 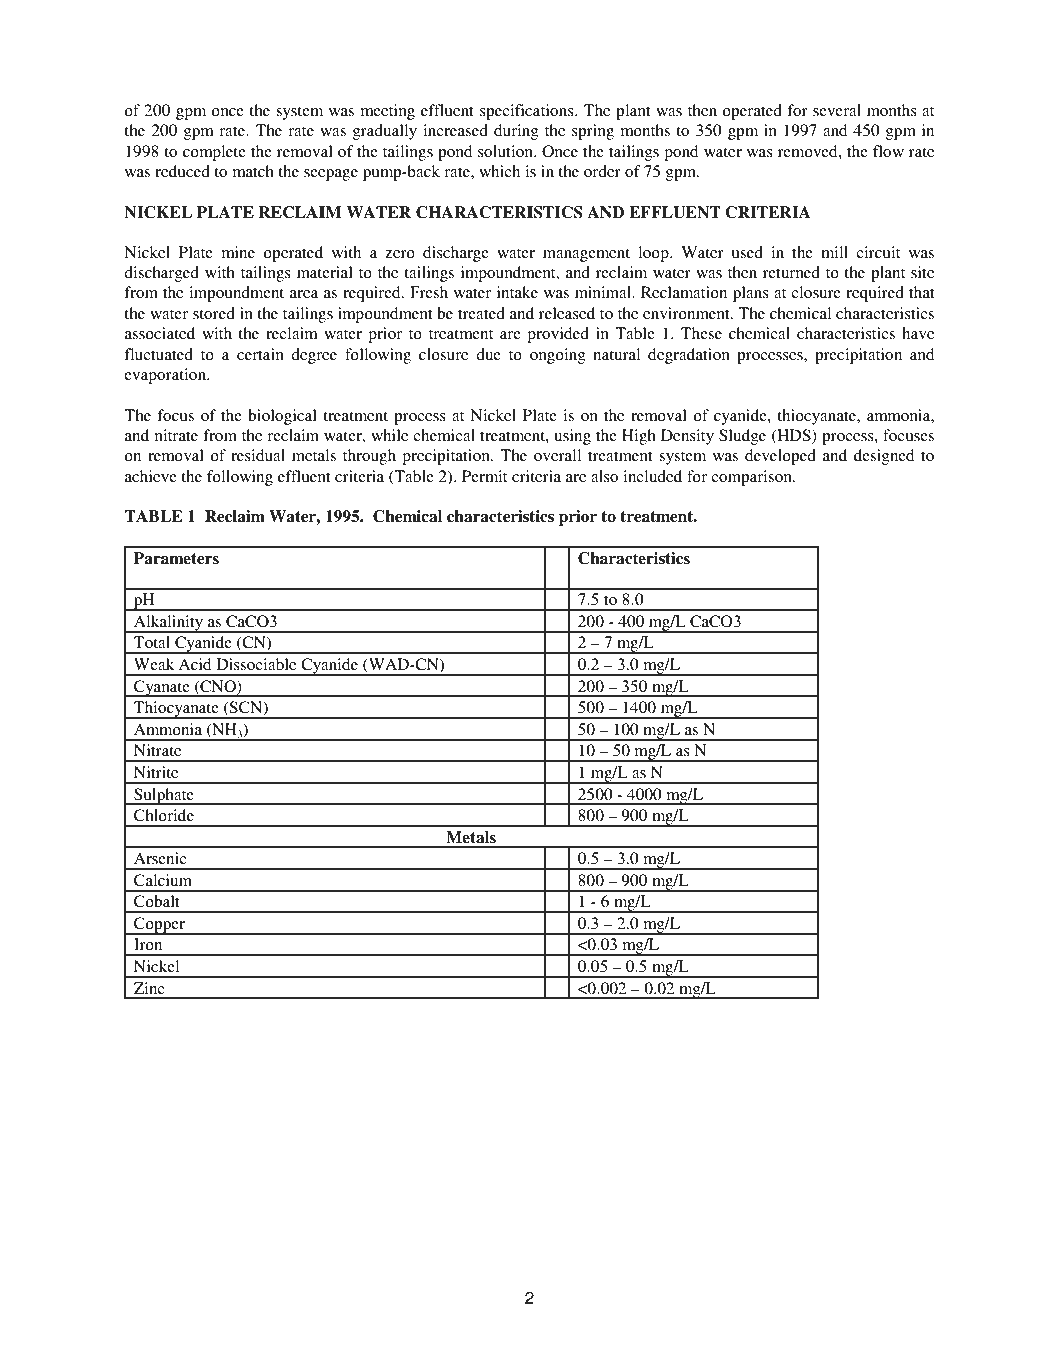 What do you see at coordinates (258, 455) in the image?
I see `residual` at bounding box center [258, 455].
